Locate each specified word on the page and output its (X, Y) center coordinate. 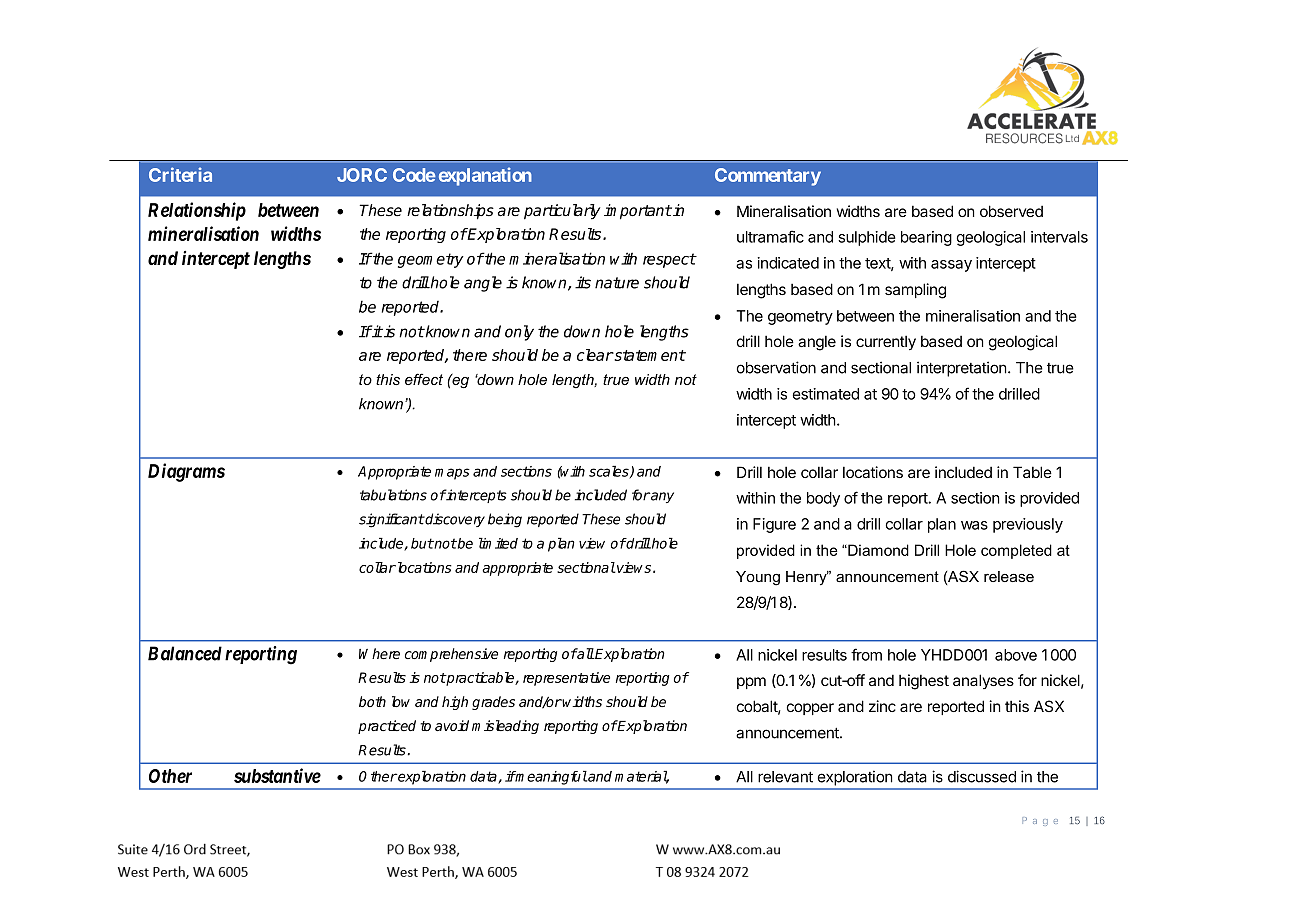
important (638, 212)
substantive (277, 775)
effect (424, 379)
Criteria (180, 174)
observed (1011, 211)
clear (595, 355)
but (422, 543)
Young (758, 578)
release (1009, 576)
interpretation (962, 369)
